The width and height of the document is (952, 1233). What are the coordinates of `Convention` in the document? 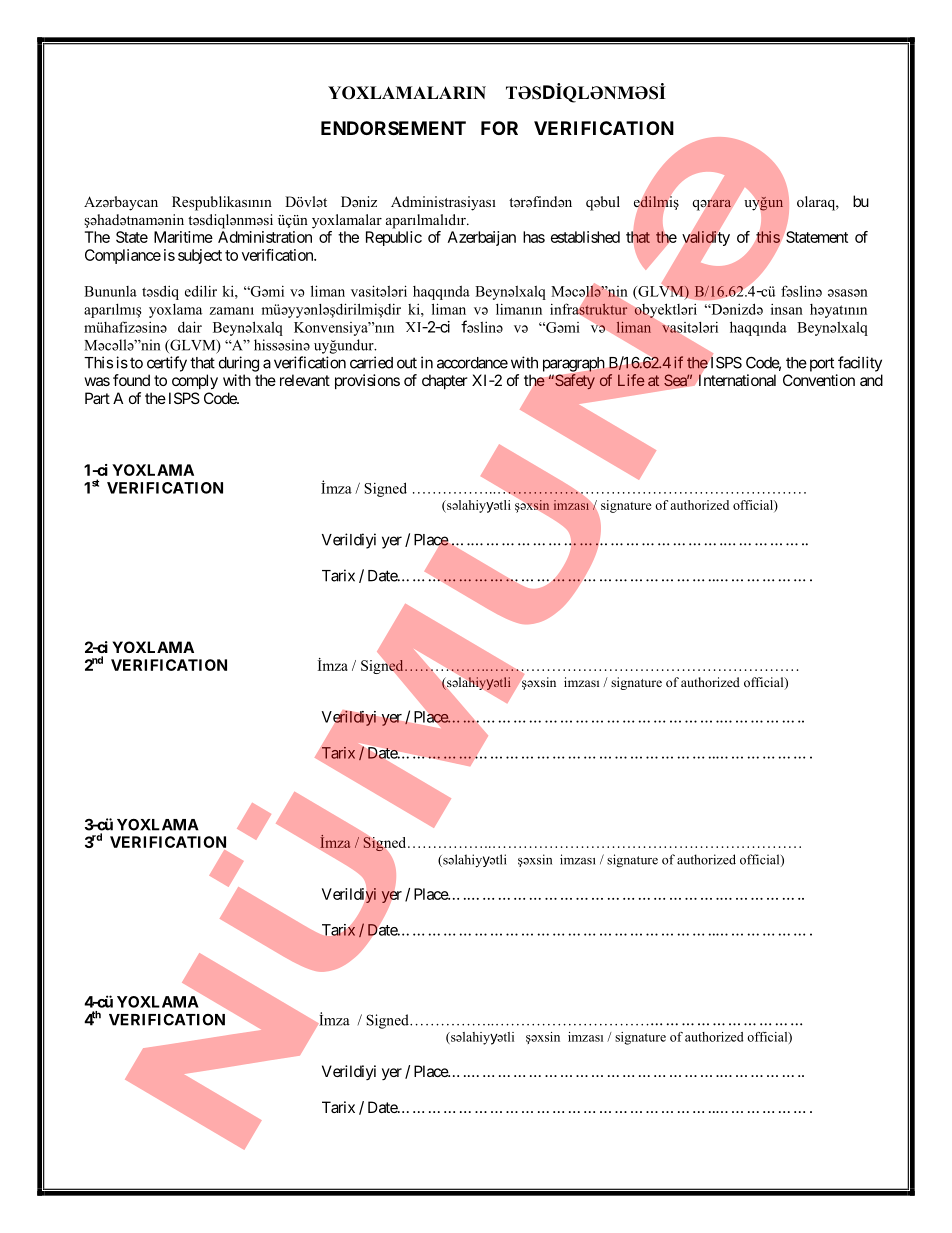 It's located at (819, 380).
